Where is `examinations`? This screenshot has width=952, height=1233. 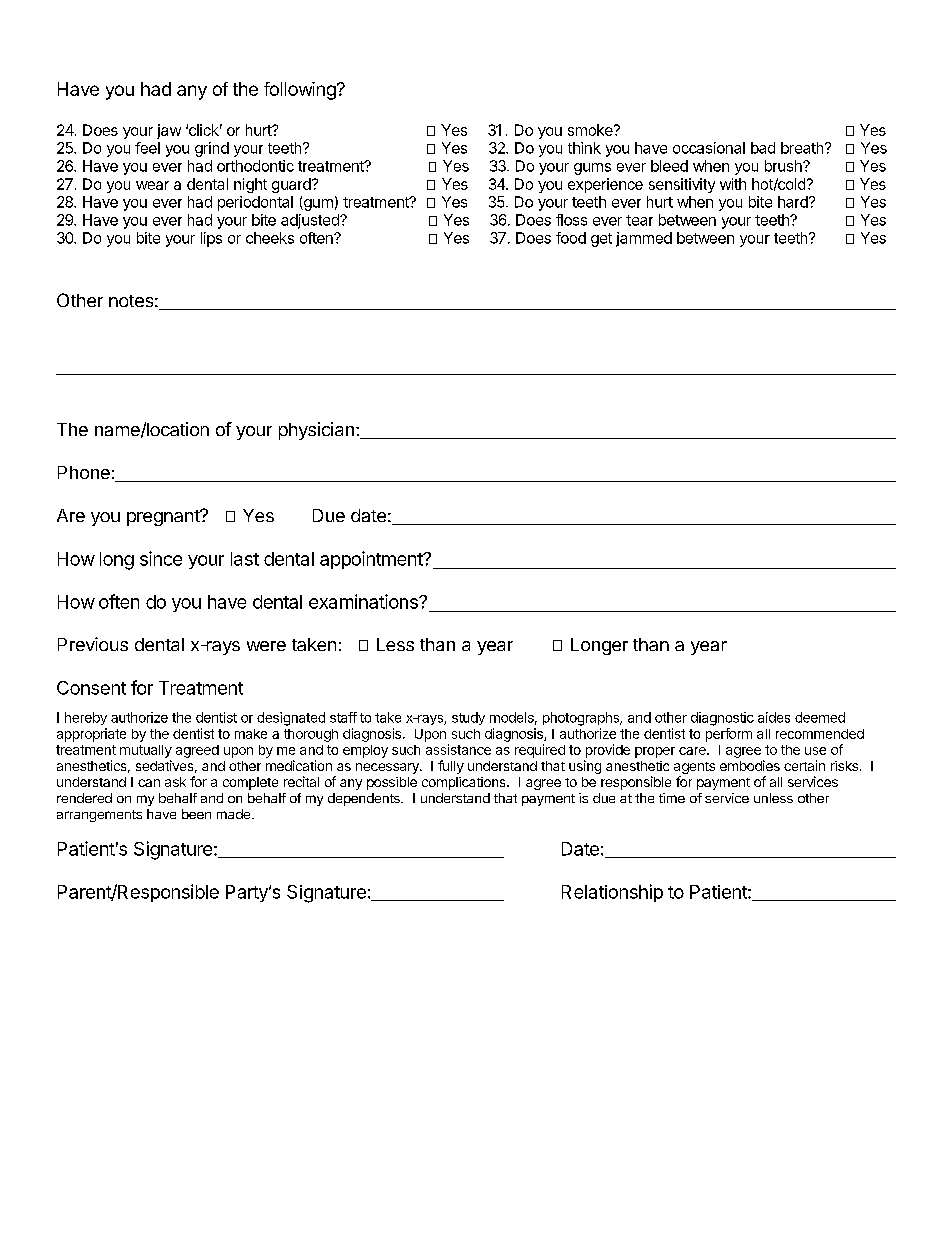
examinations is located at coordinates (364, 601).
